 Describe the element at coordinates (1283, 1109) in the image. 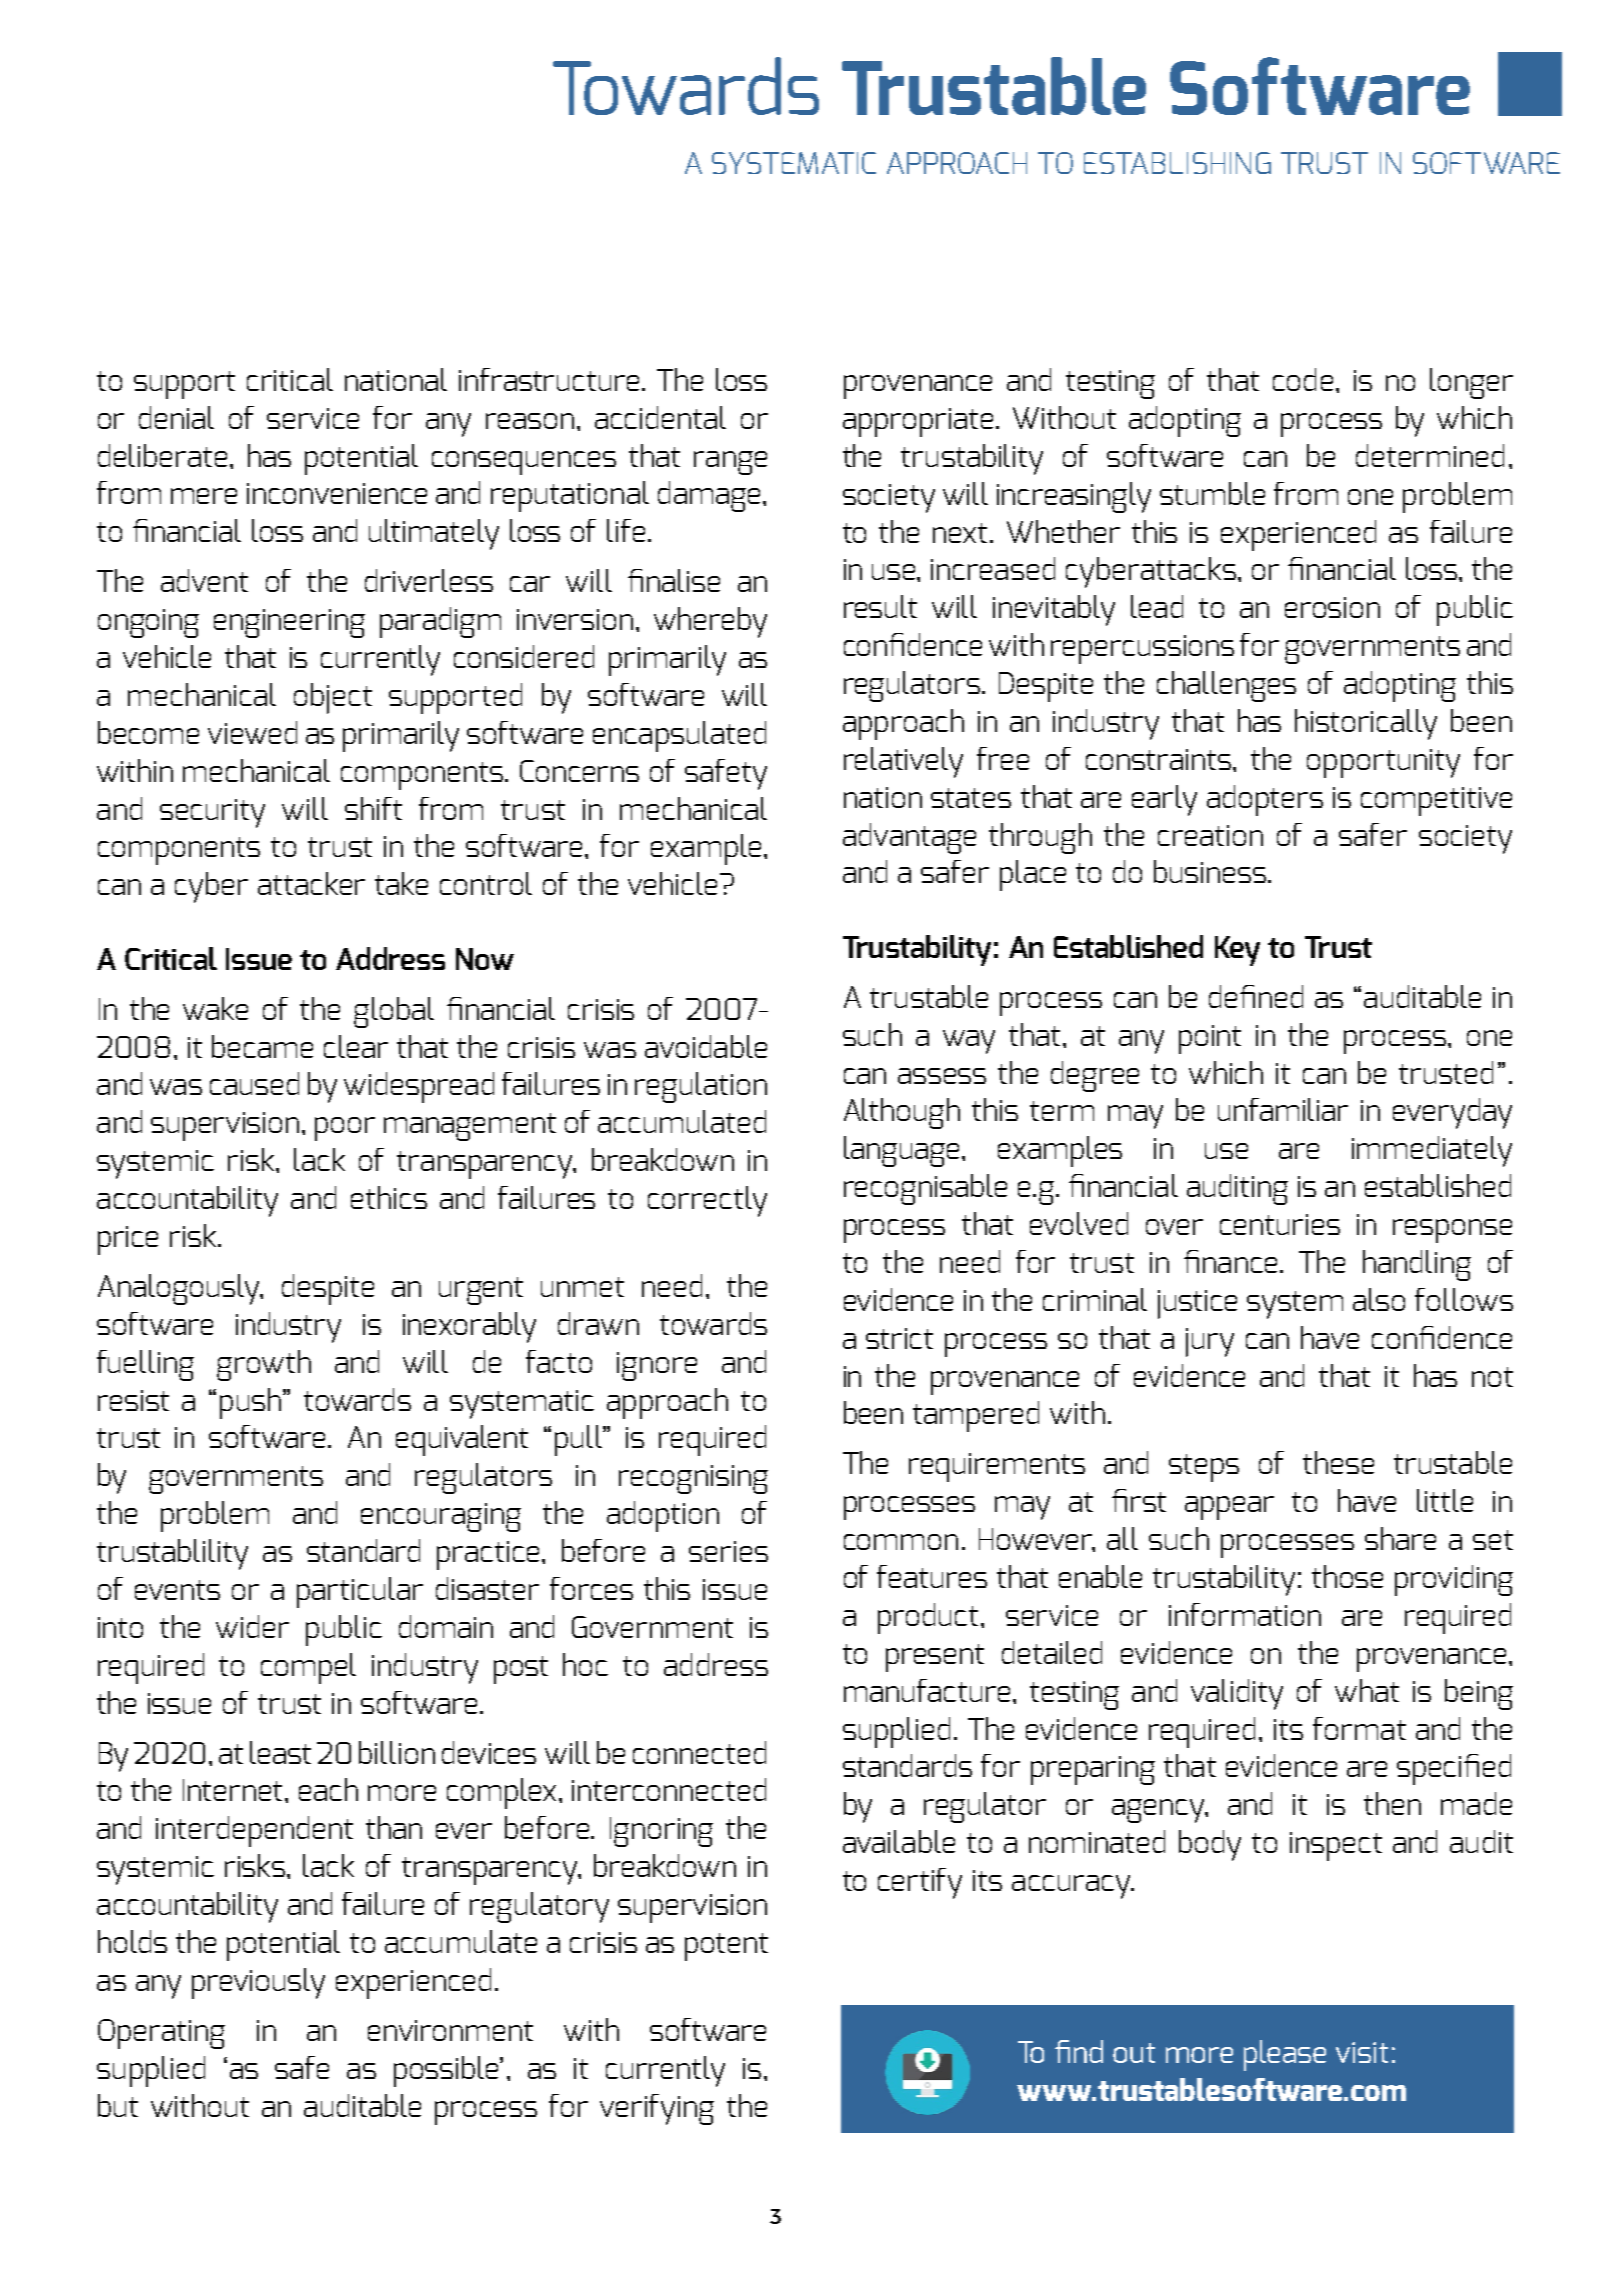

I see `unfamiliar` at that location.
